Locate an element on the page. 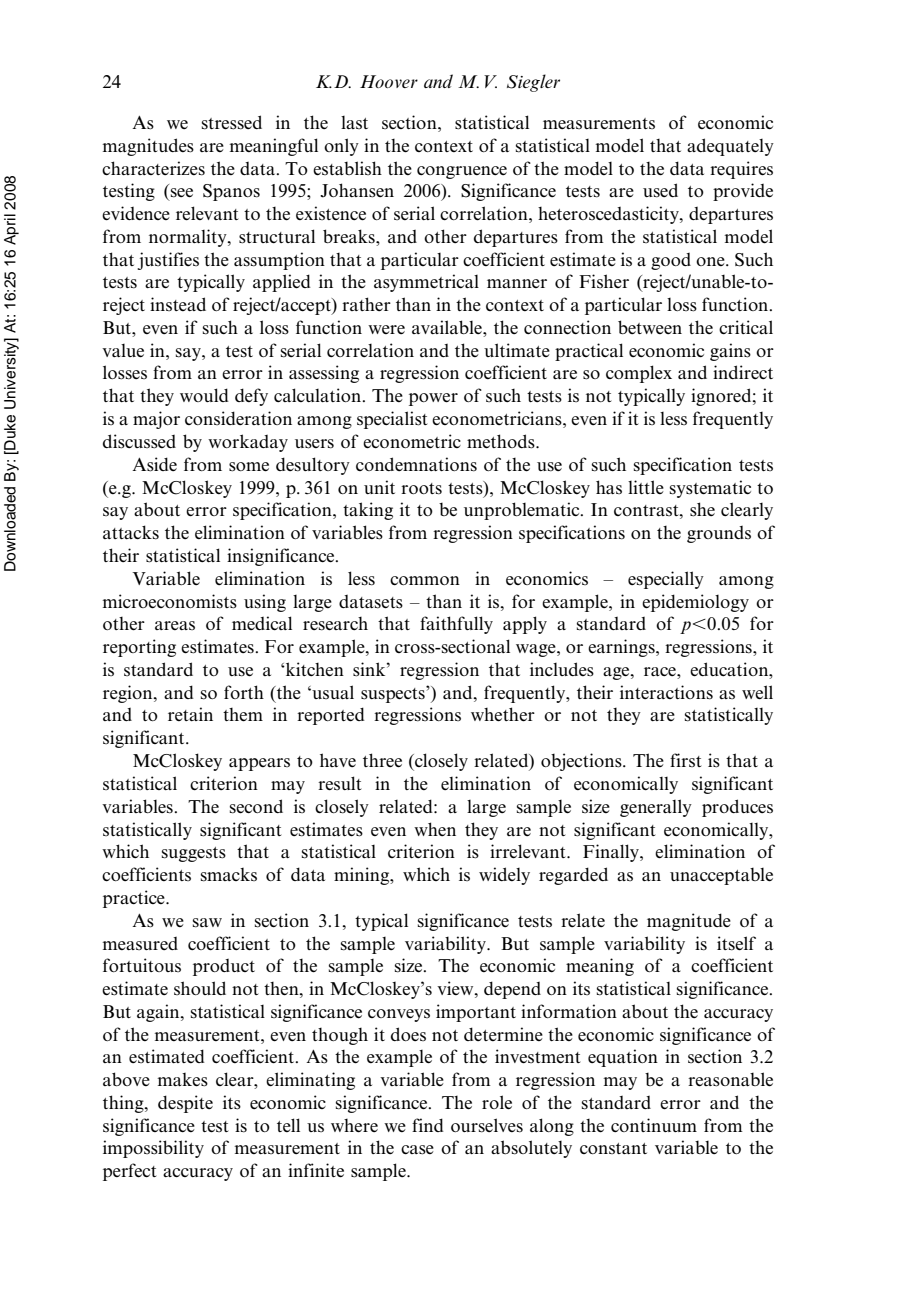  Hoover is located at coordinates (389, 81).
